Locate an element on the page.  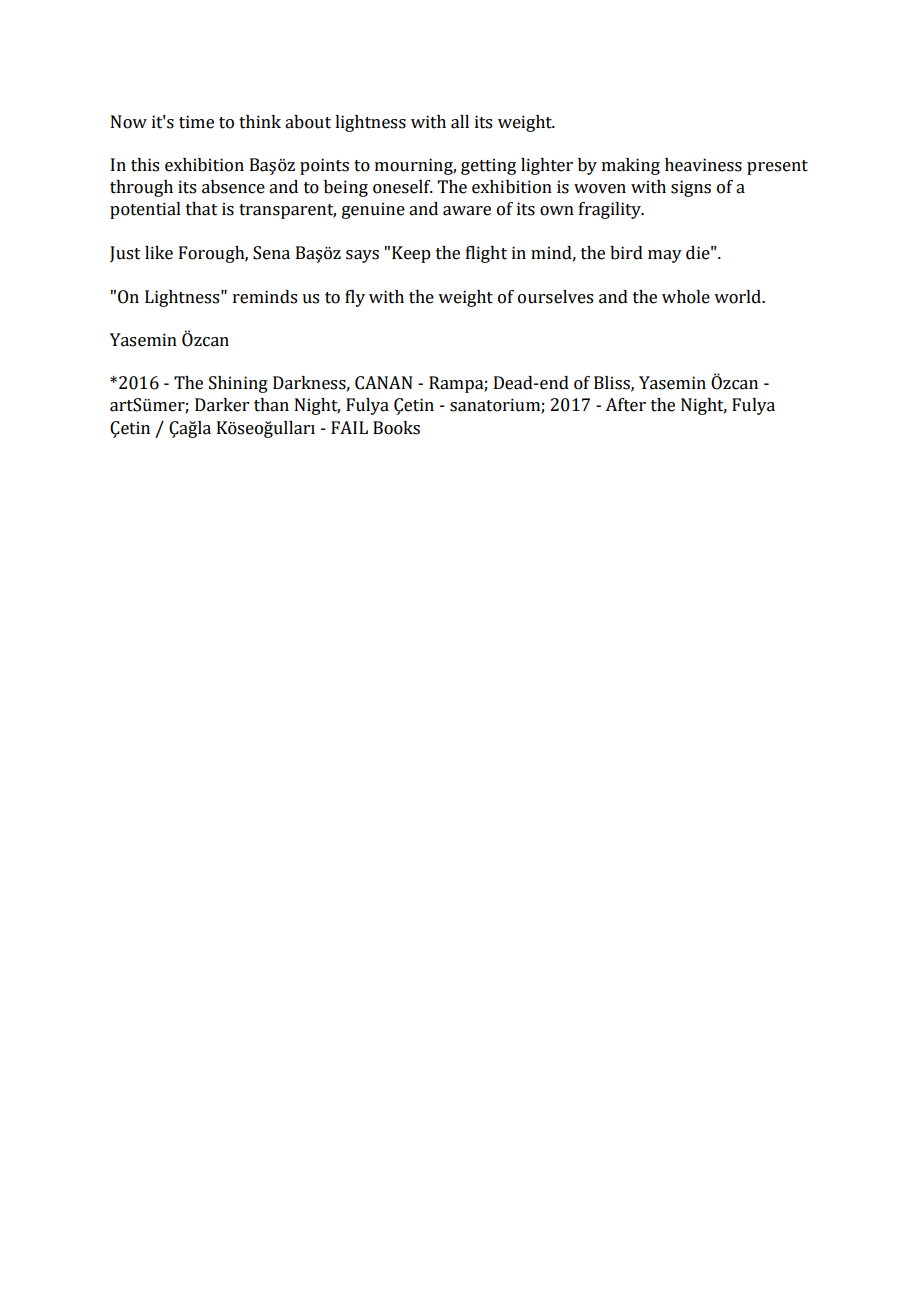
Shining is located at coordinates (238, 384).
